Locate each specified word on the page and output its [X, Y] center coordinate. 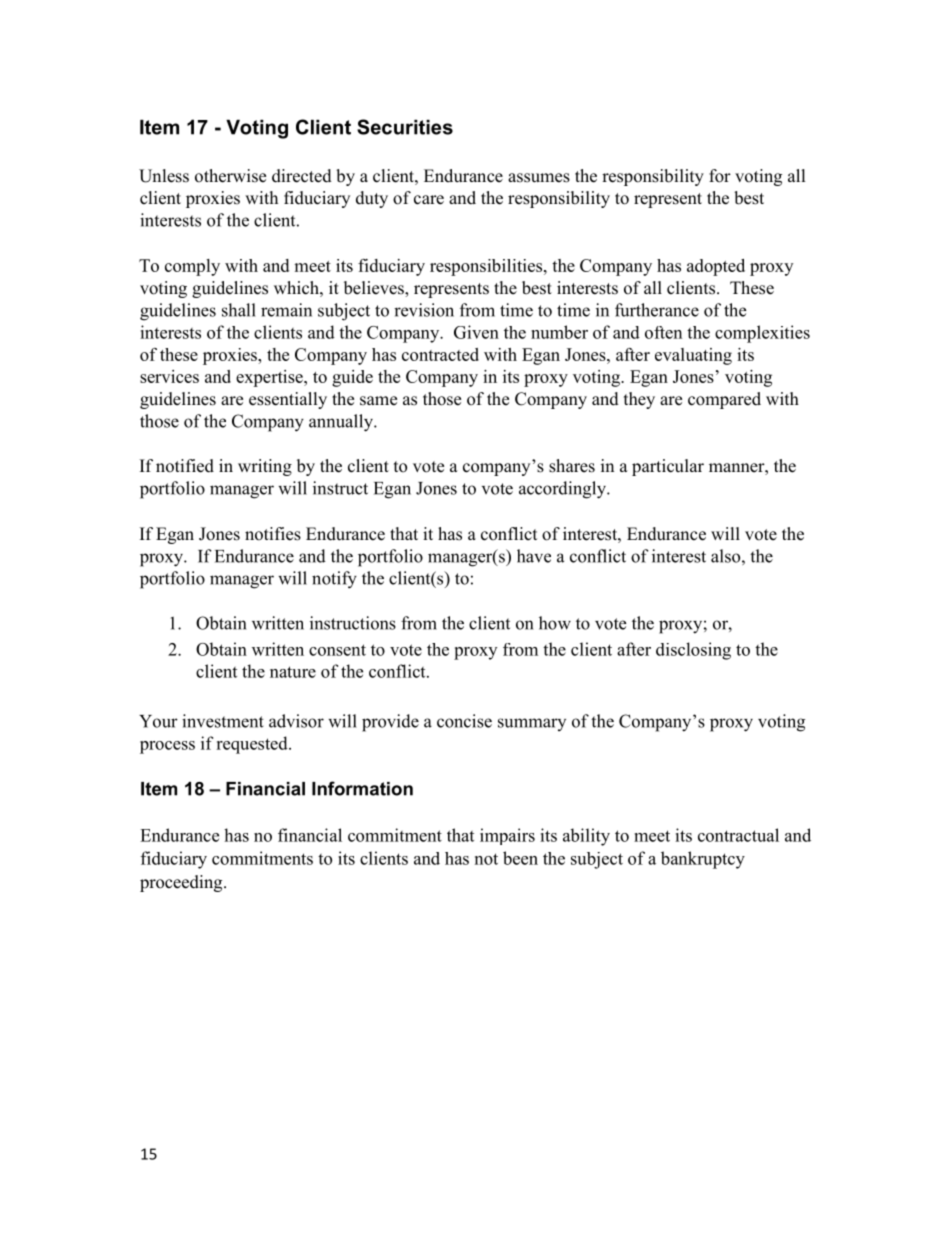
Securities [405, 127]
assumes [539, 178]
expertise [270, 378]
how [555, 623]
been [520, 858]
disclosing [693, 651]
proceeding [182, 883]
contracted [440, 354]
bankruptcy [703, 860]
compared [724, 400]
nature [293, 672]
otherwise [230, 176]
